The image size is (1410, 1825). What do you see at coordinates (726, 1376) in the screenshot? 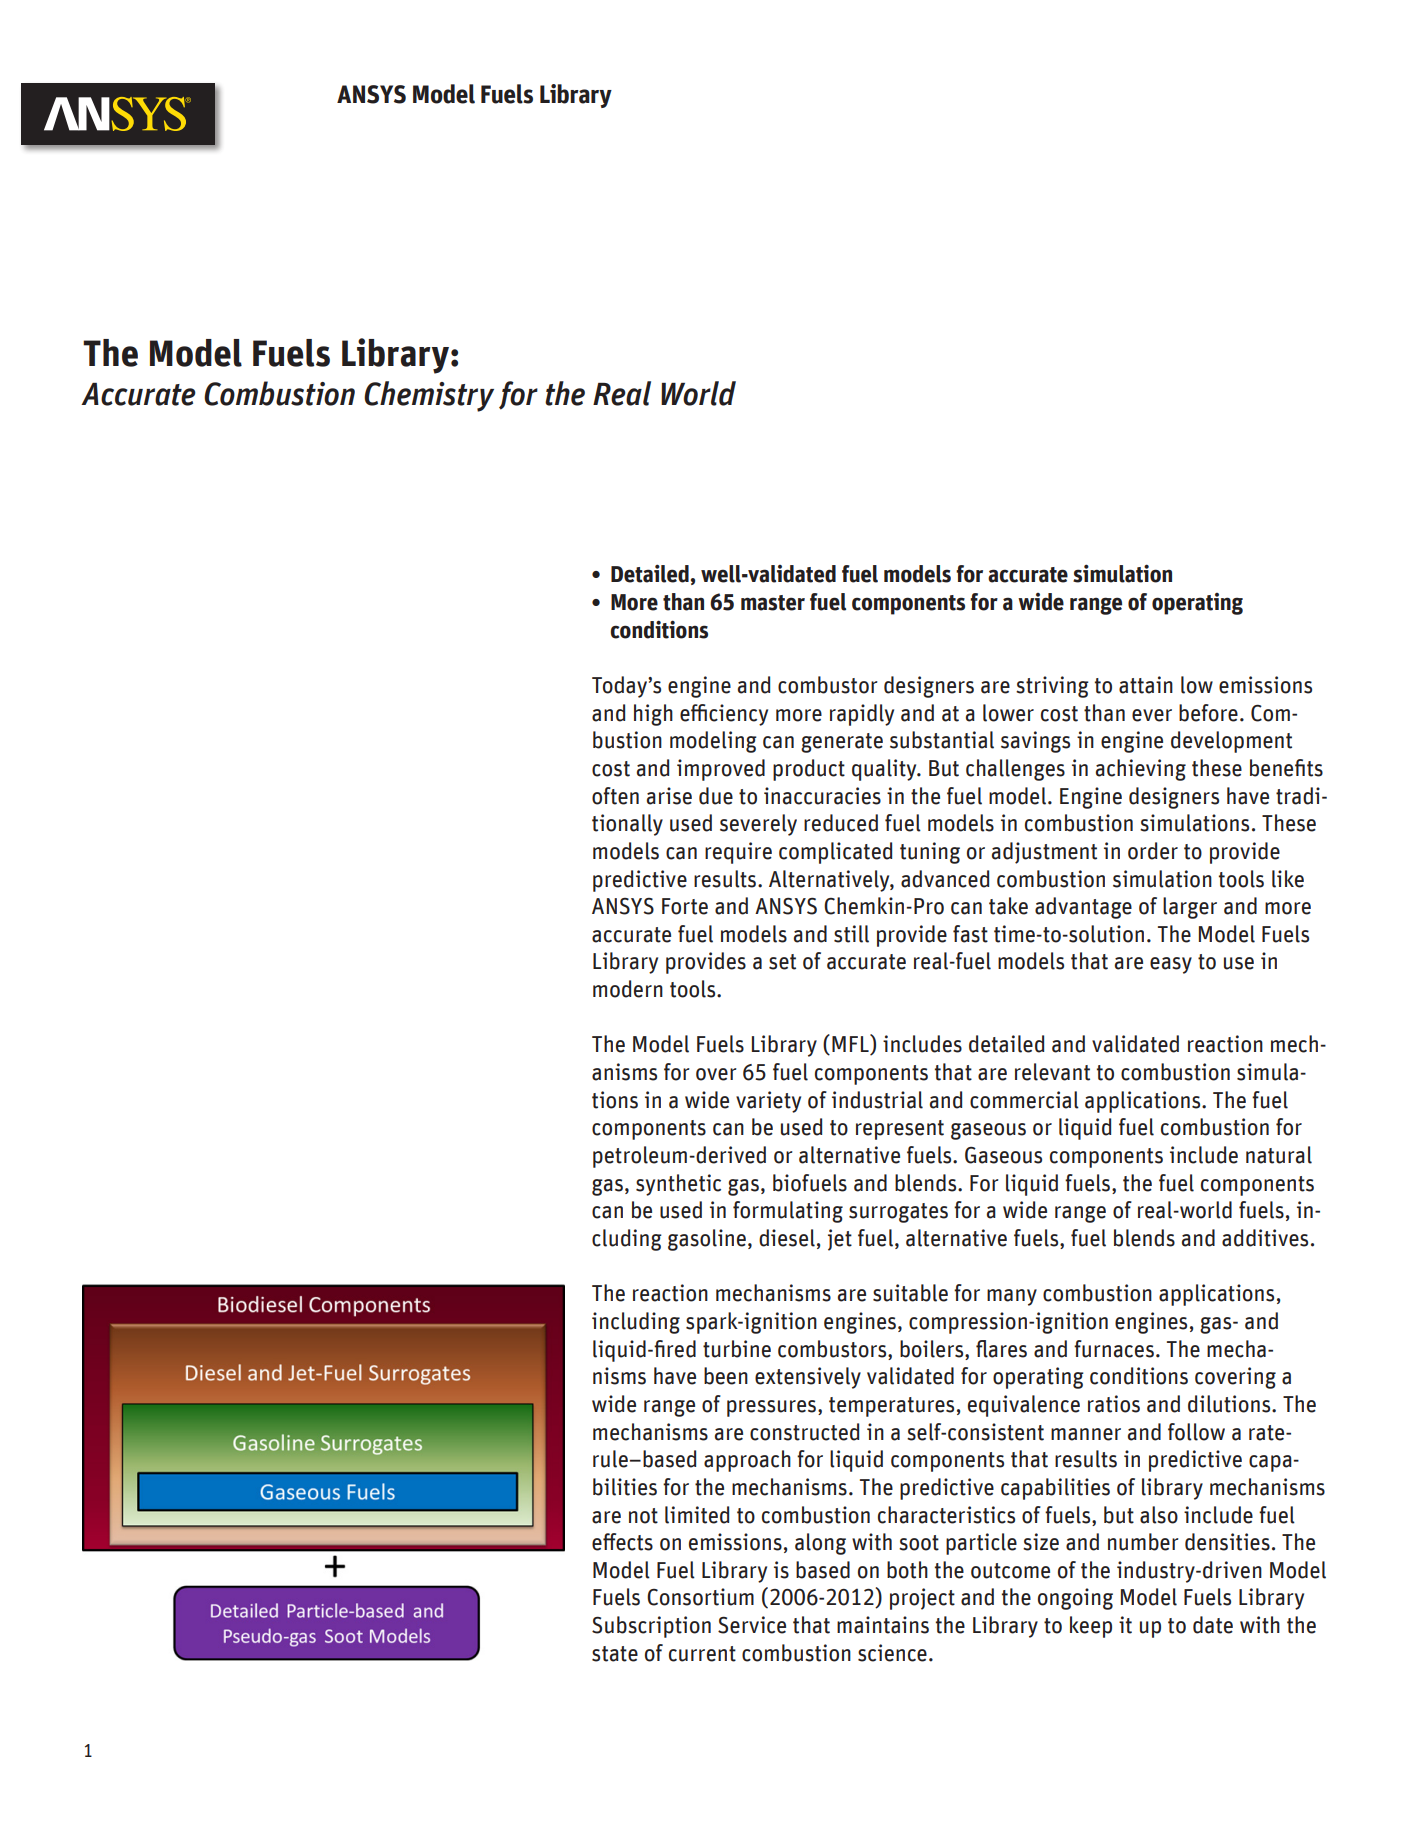
I see `been` at bounding box center [726, 1376].
